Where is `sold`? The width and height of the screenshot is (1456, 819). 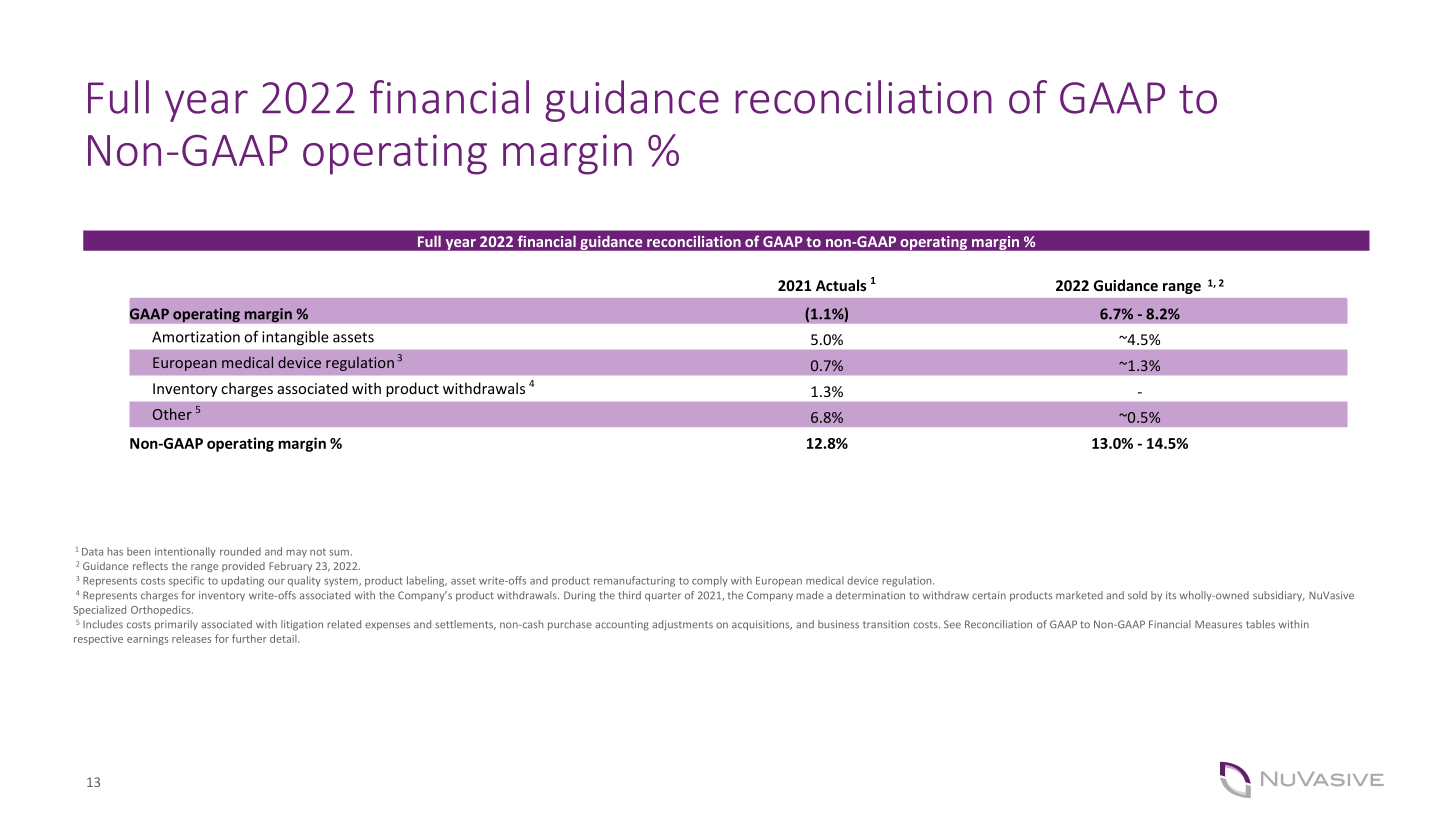 sold is located at coordinates (1137, 595).
